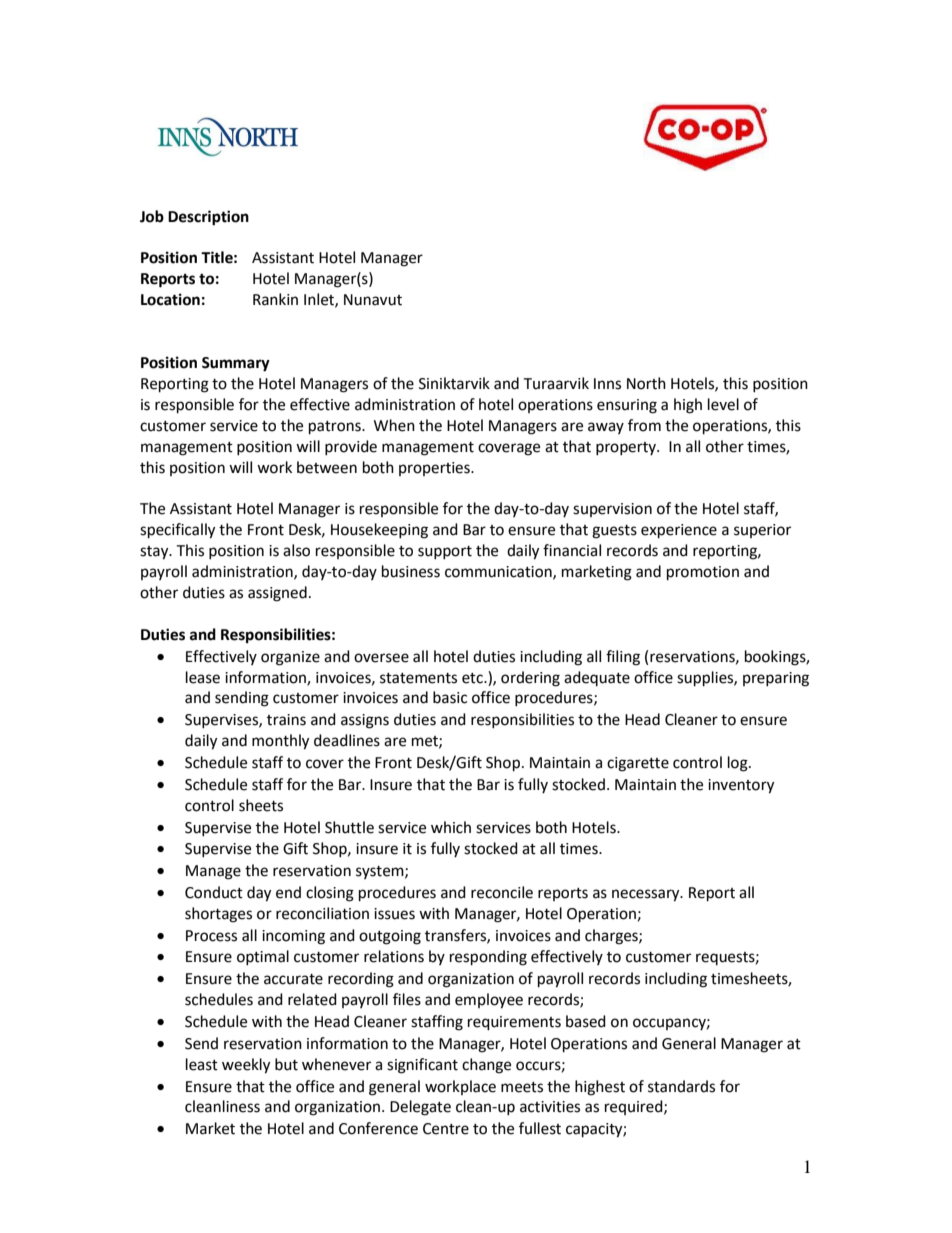 The height and width of the screenshot is (1233, 952). What do you see at coordinates (646, 383) in the screenshot?
I see `North` at bounding box center [646, 383].
